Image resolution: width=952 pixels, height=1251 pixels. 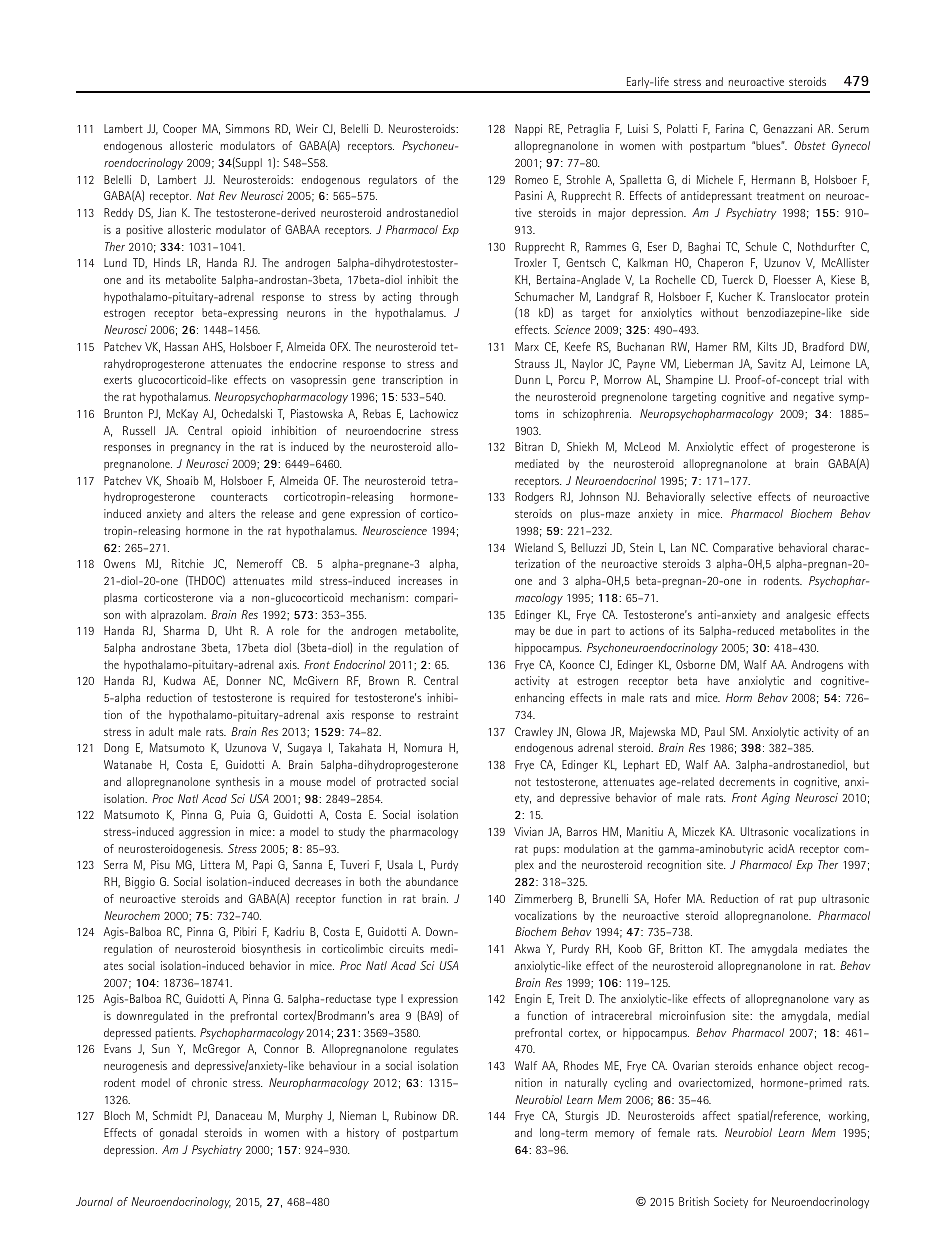 I want to click on gonadal, so click(x=178, y=1134).
